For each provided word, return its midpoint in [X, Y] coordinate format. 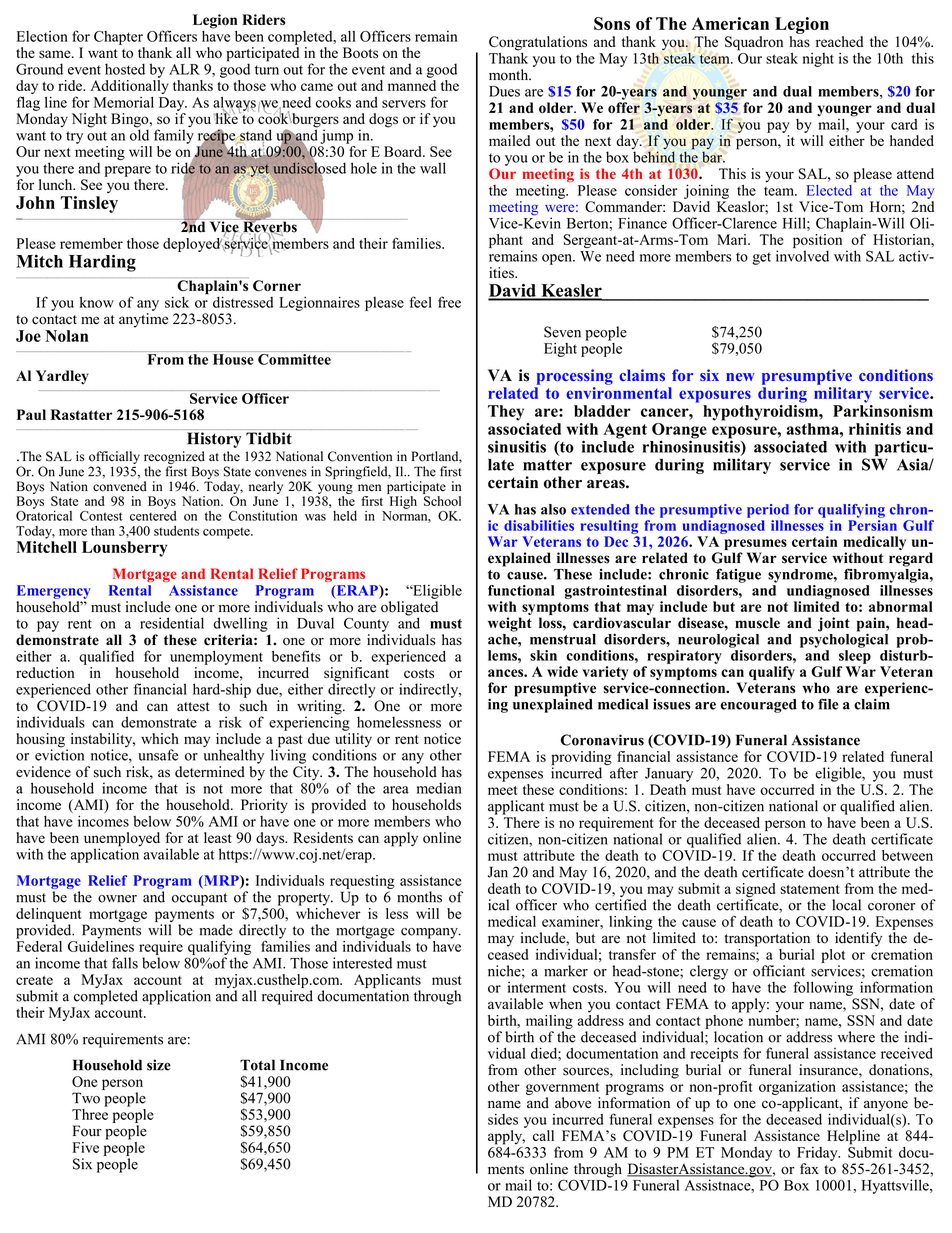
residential [172, 623]
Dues [504, 91]
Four [87, 1131]
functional [521, 590]
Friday [818, 1154]
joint [834, 624]
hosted [125, 69]
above [573, 1103]
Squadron [754, 43]
